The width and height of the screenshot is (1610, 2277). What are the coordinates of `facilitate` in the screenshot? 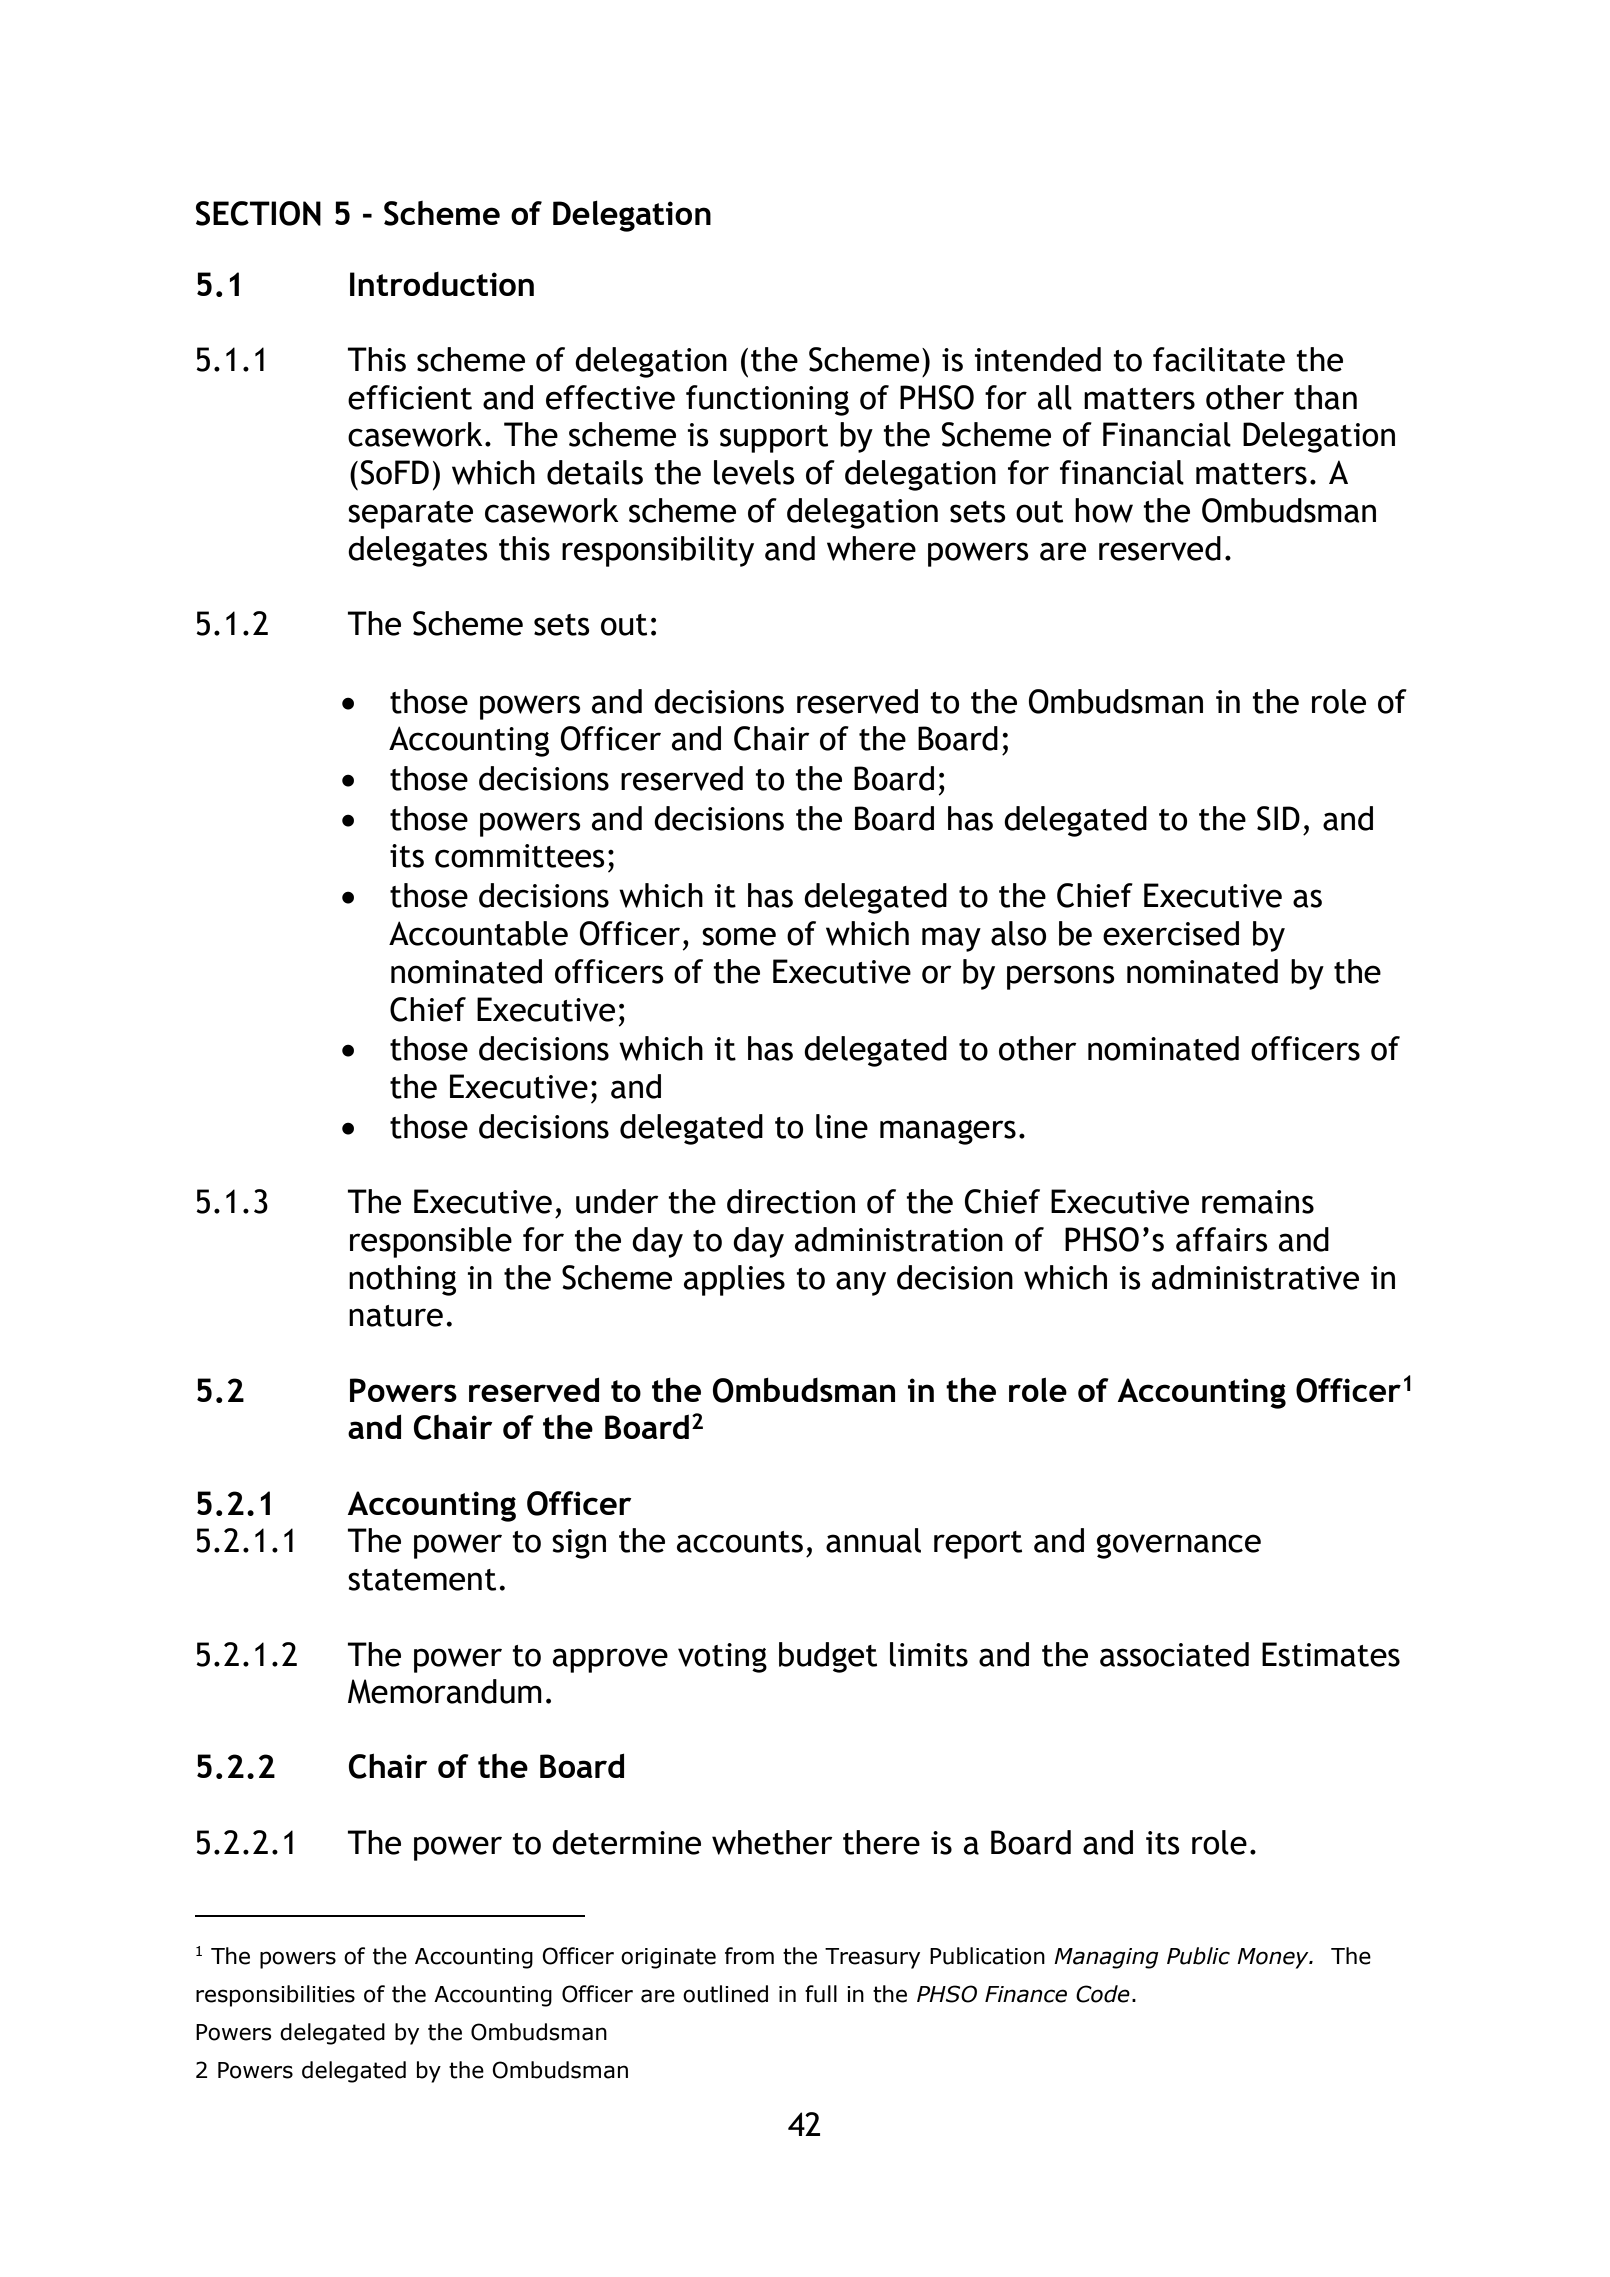 It's located at (1219, 359).
